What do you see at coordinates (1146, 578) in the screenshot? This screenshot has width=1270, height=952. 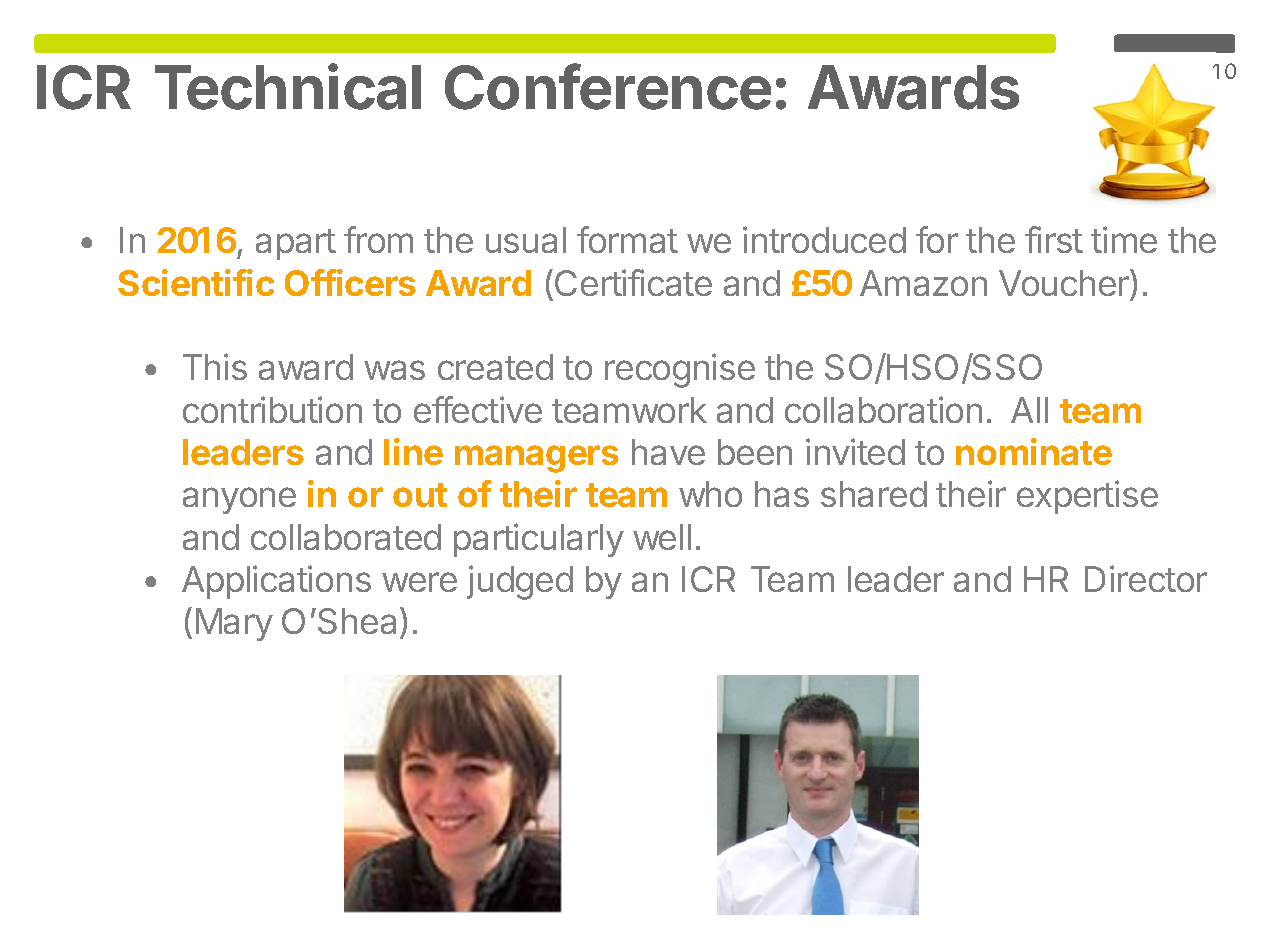 I see `Director` at bounding box center [1146, 578].
